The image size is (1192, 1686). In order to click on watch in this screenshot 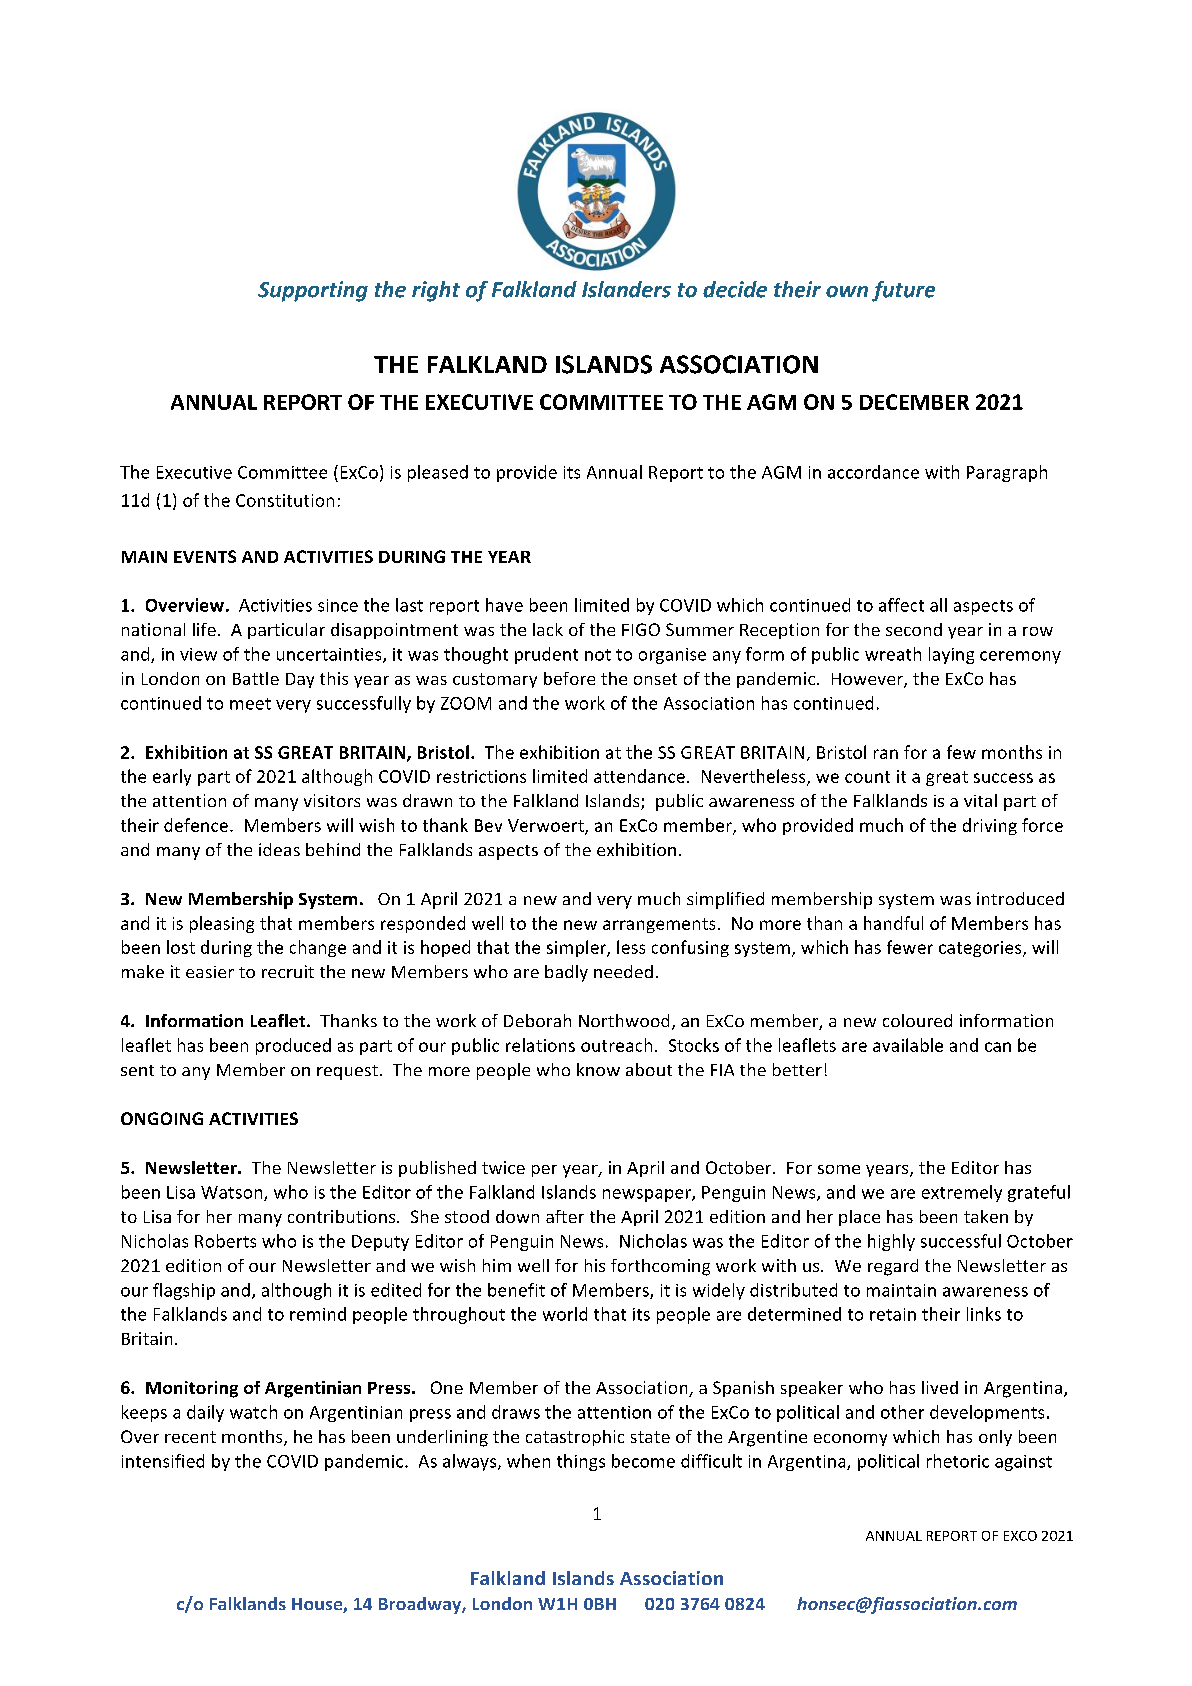, I will do `click(253, 1412)`.
